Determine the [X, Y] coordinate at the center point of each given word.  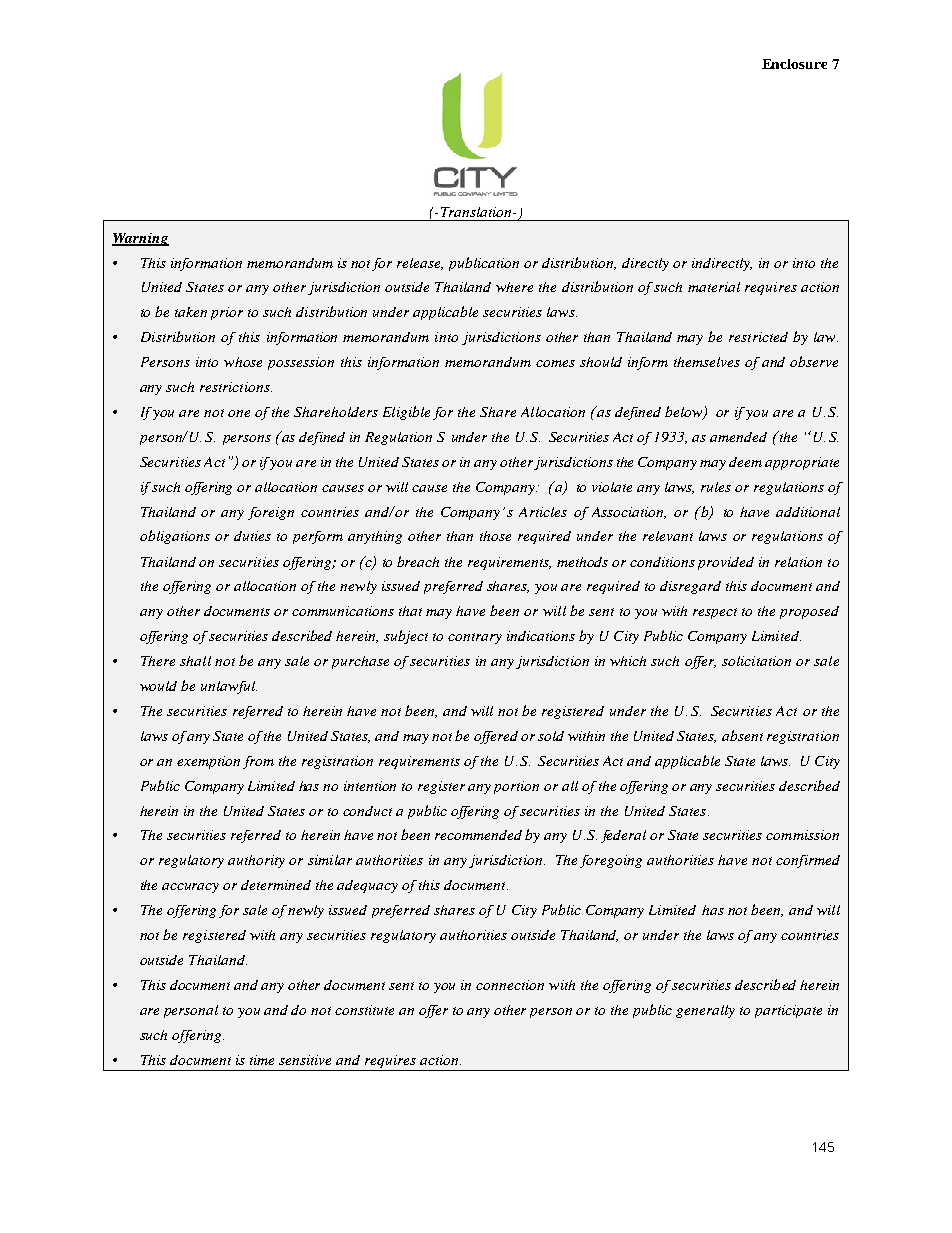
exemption [208, 762]
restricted [758, 337]
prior [227, 313]
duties [252, 536]
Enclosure [794, 64]
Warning [140, 239]
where [514, 287]
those [495, 536]
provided [726, 563]
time [262, 1060]
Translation [477, 212]
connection [510, 985]
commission [802, 835]
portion [516, 787]
